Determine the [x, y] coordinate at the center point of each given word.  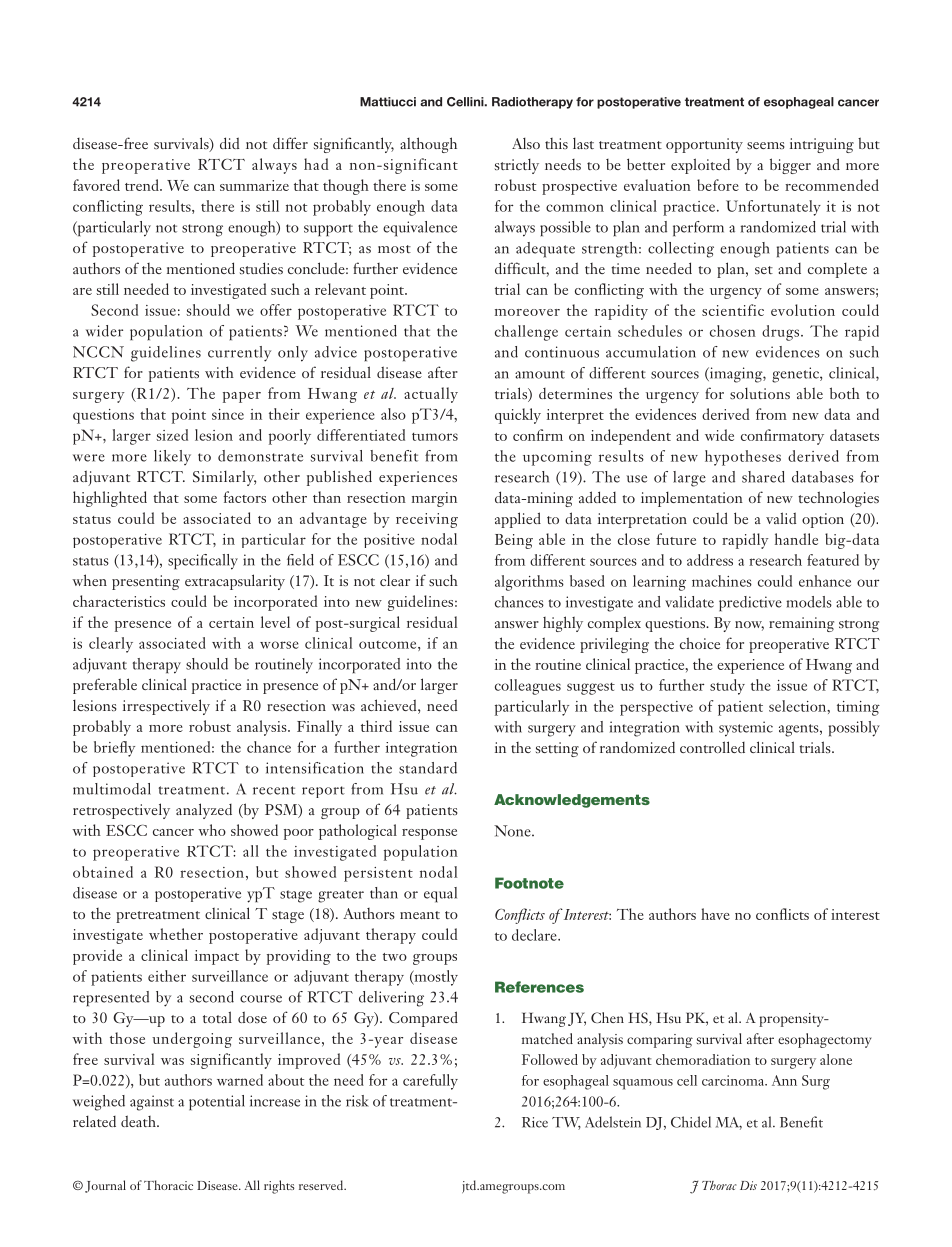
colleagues [528, 687]
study [727, 687]
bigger [790, 166]
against [152, 1103]
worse [279, 645]
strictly [517, 166]
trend [143, 185]
